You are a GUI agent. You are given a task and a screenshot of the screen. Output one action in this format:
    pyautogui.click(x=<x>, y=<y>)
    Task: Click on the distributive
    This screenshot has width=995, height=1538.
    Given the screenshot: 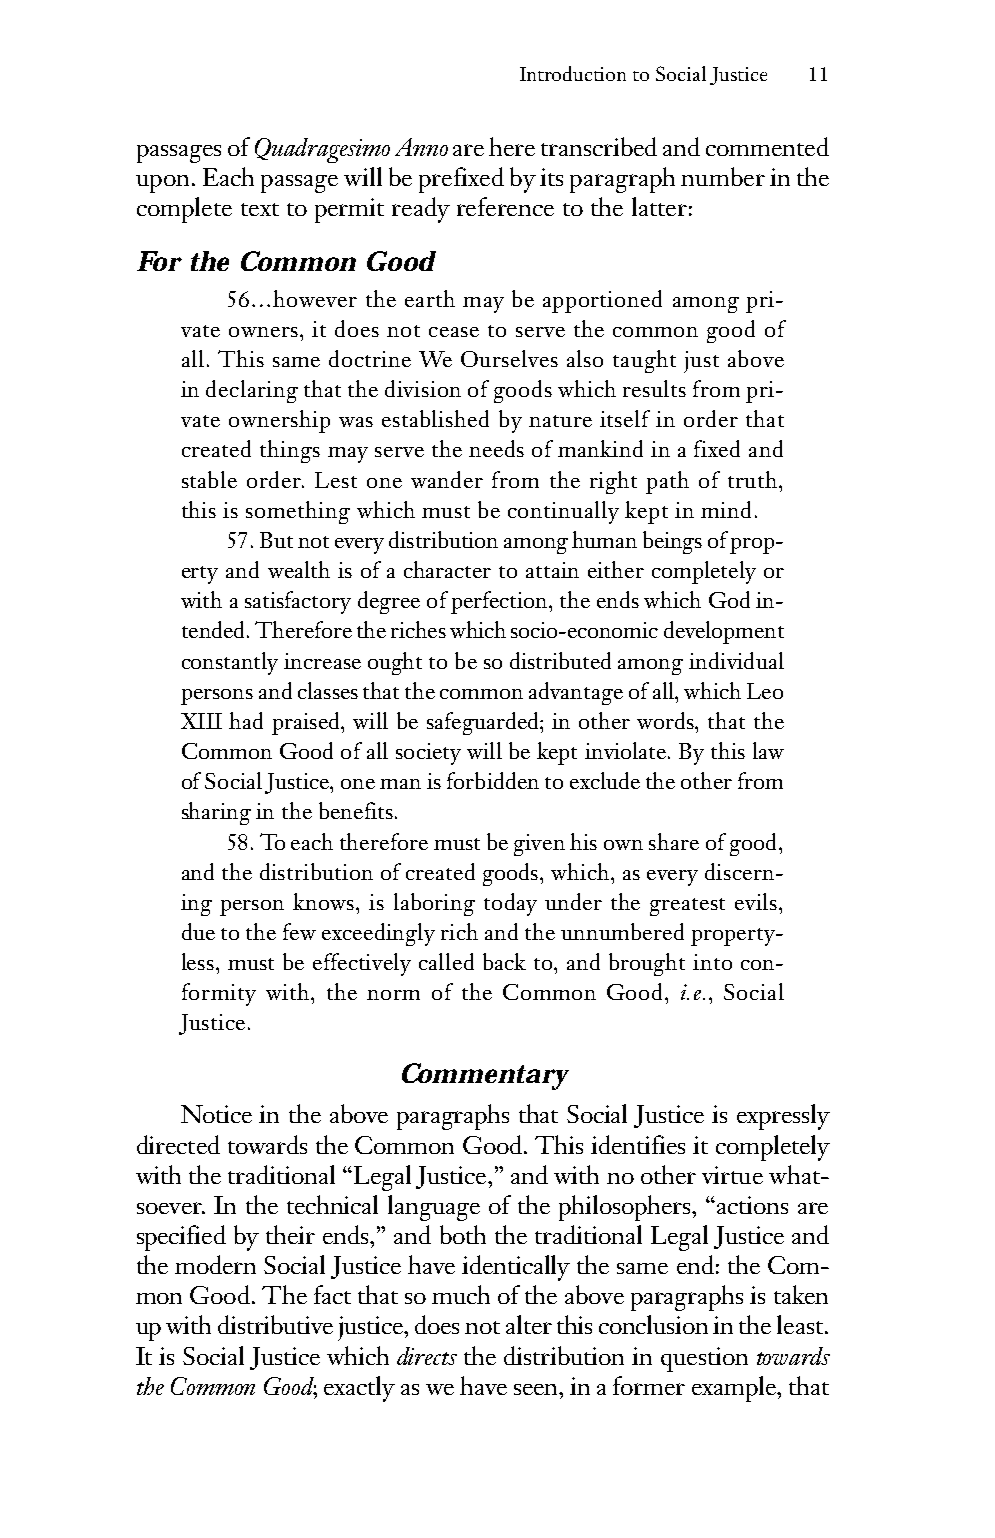 What is the action you would take?
    pyautogui.click(x=275, y=1324)
